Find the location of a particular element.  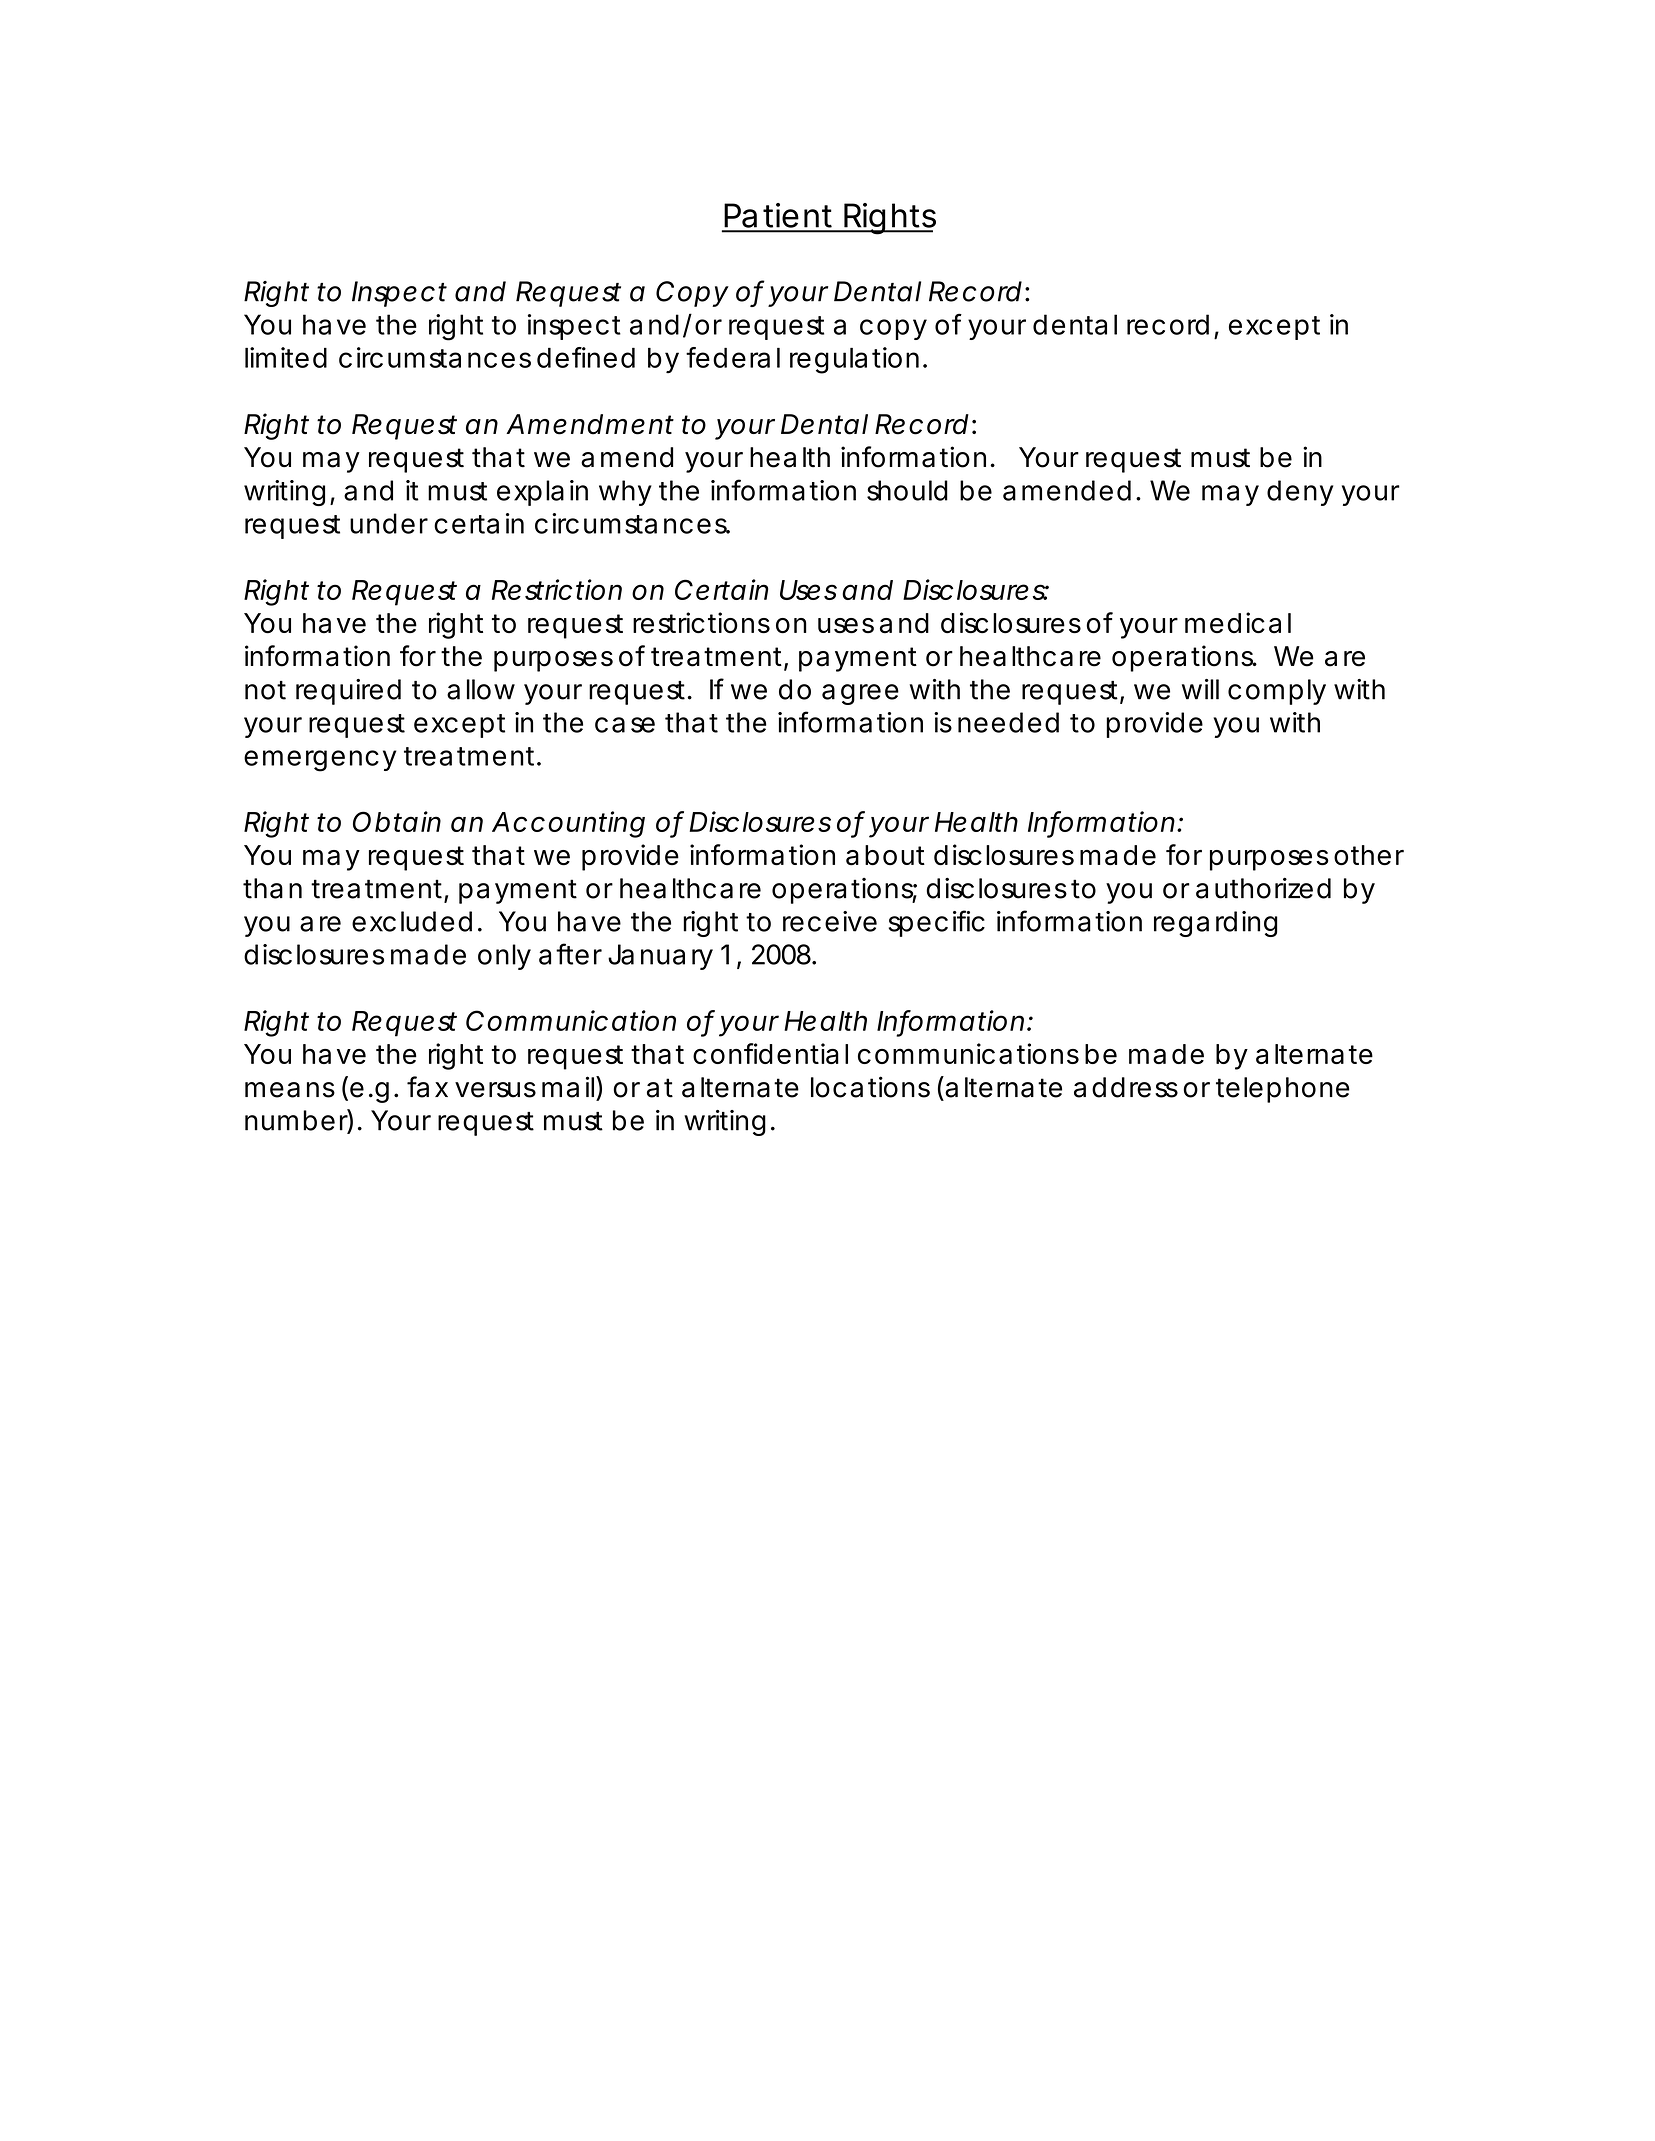

receive is located at coordinates (830, 921).
